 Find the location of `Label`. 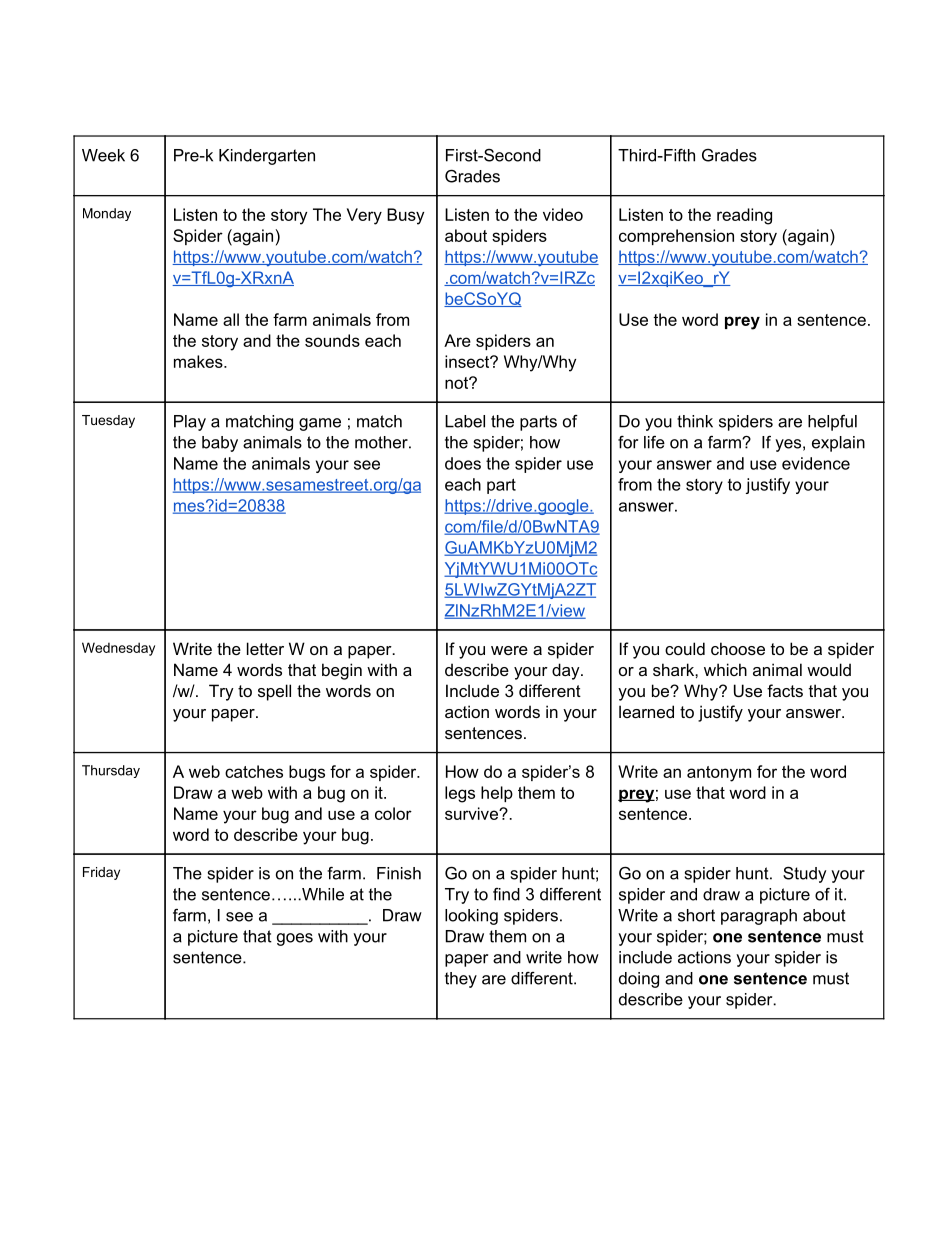

Label is located at coordinates (465, 421).
